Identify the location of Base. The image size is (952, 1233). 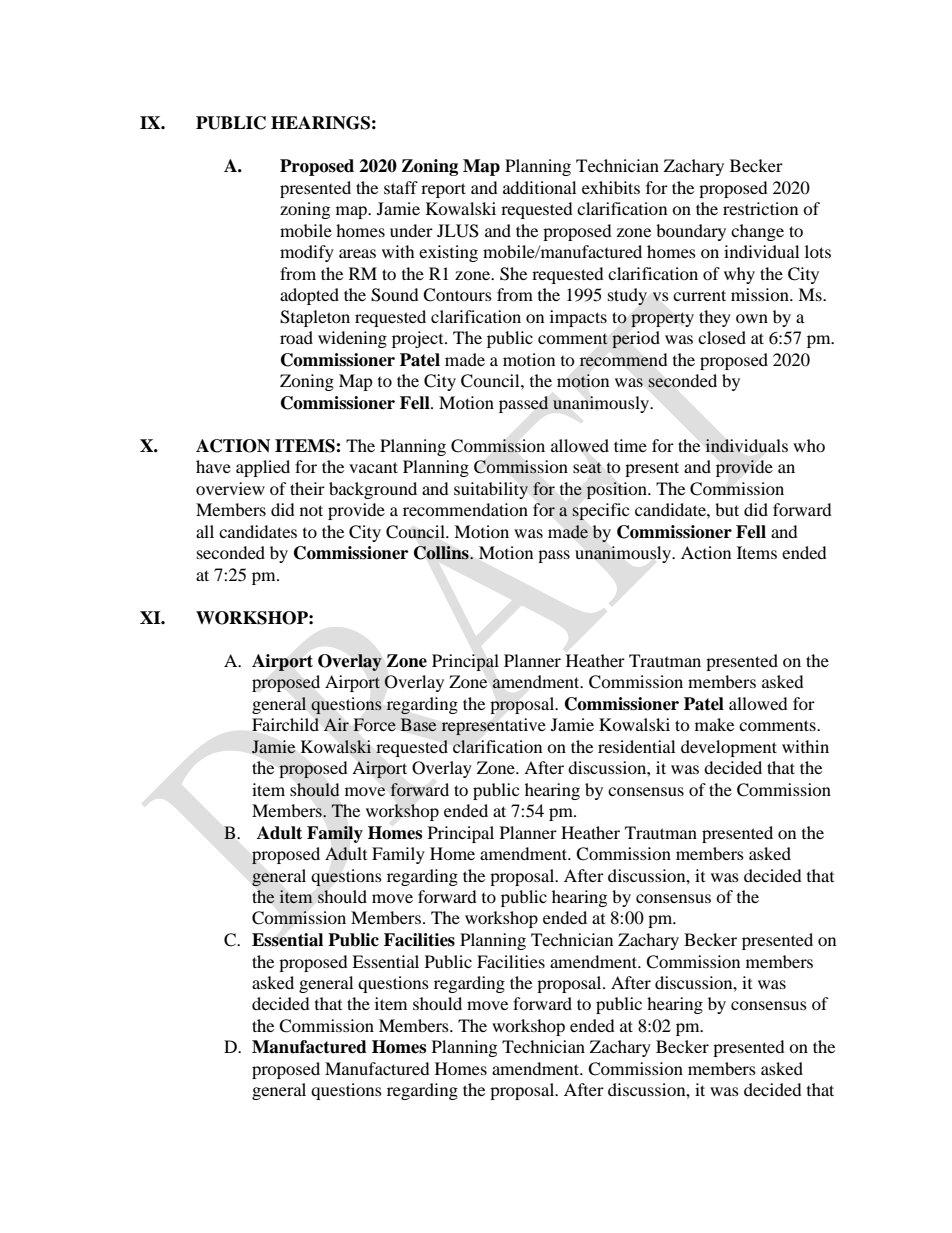
(418, 724).
